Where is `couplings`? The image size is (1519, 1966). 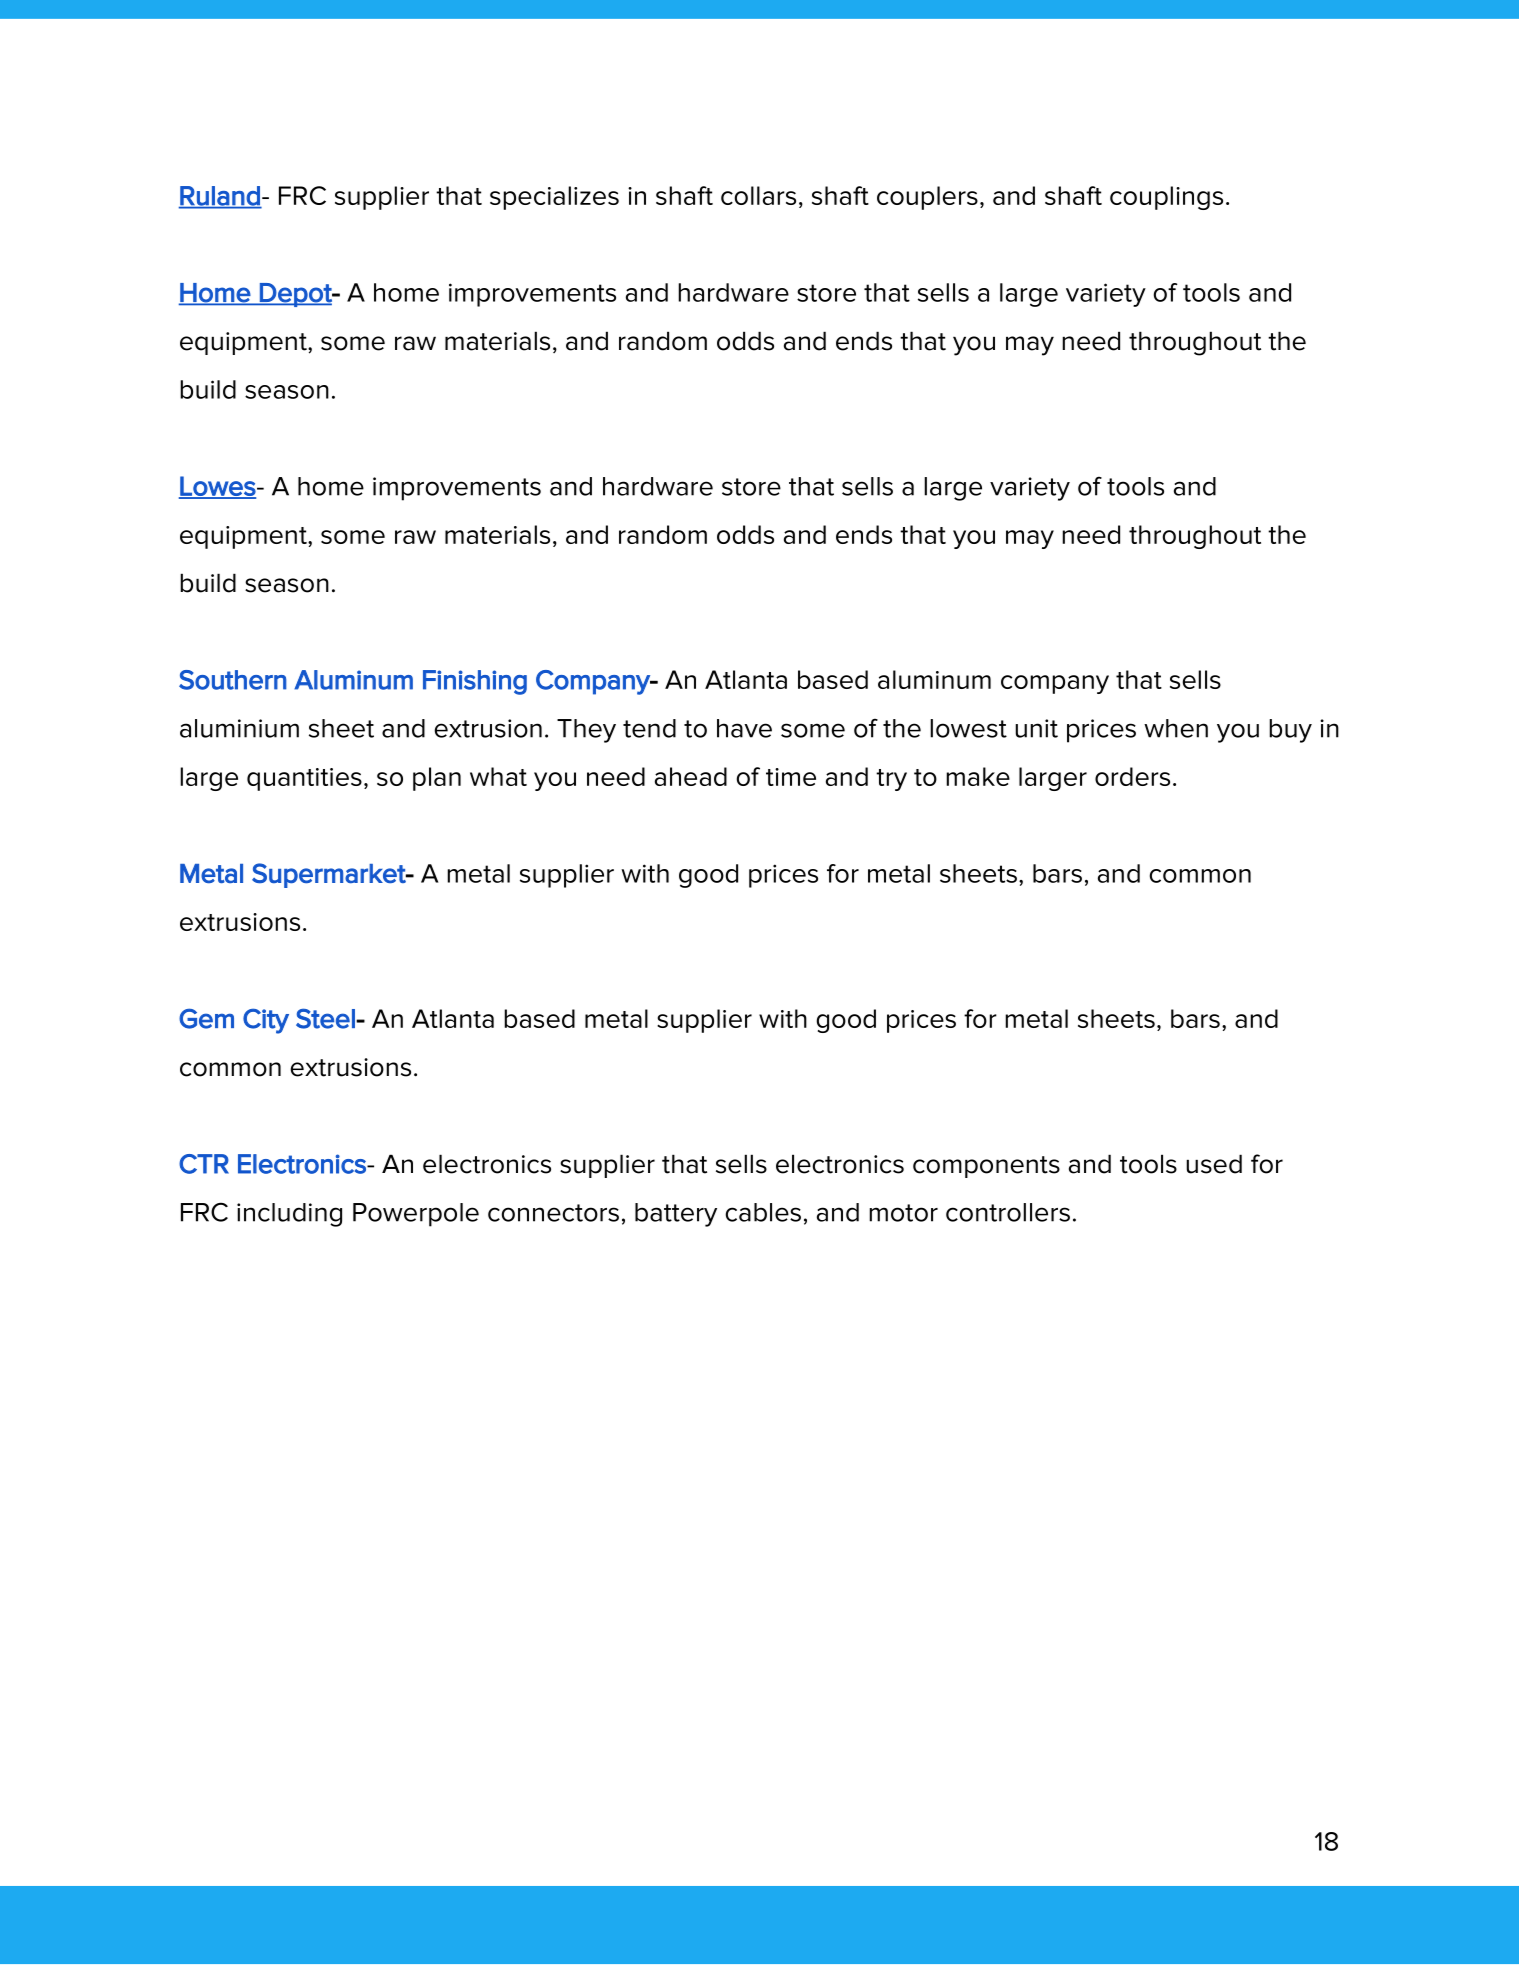 couplings is located at coordinates (1166, 198).
